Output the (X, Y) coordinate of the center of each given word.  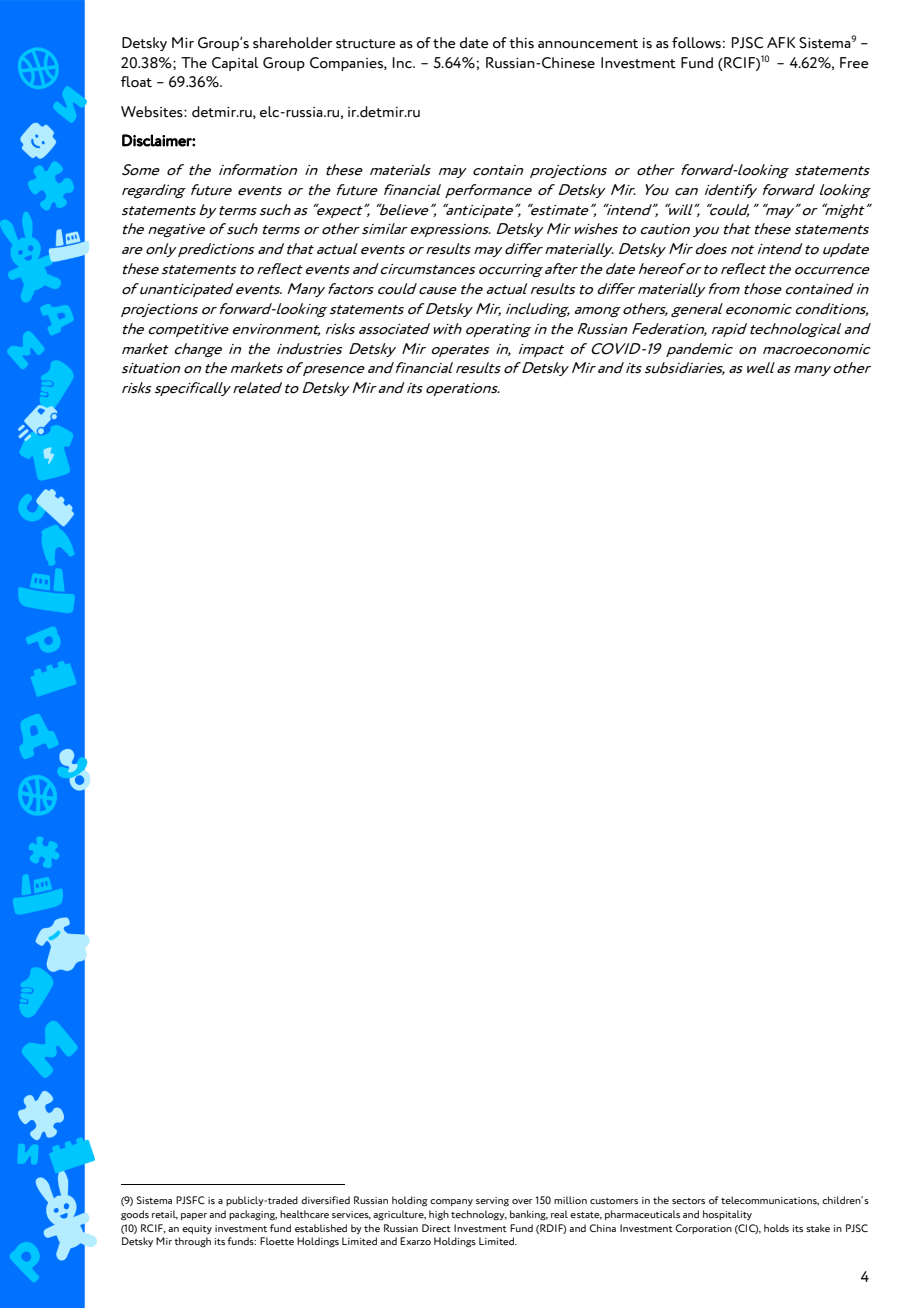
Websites (153, 112)
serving (492, 1201)
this (521, 43)
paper (194, 1216)
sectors (688, 1201)
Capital (235, 64)
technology (479, 1215)
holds (776, 1228)
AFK (781, 42)
